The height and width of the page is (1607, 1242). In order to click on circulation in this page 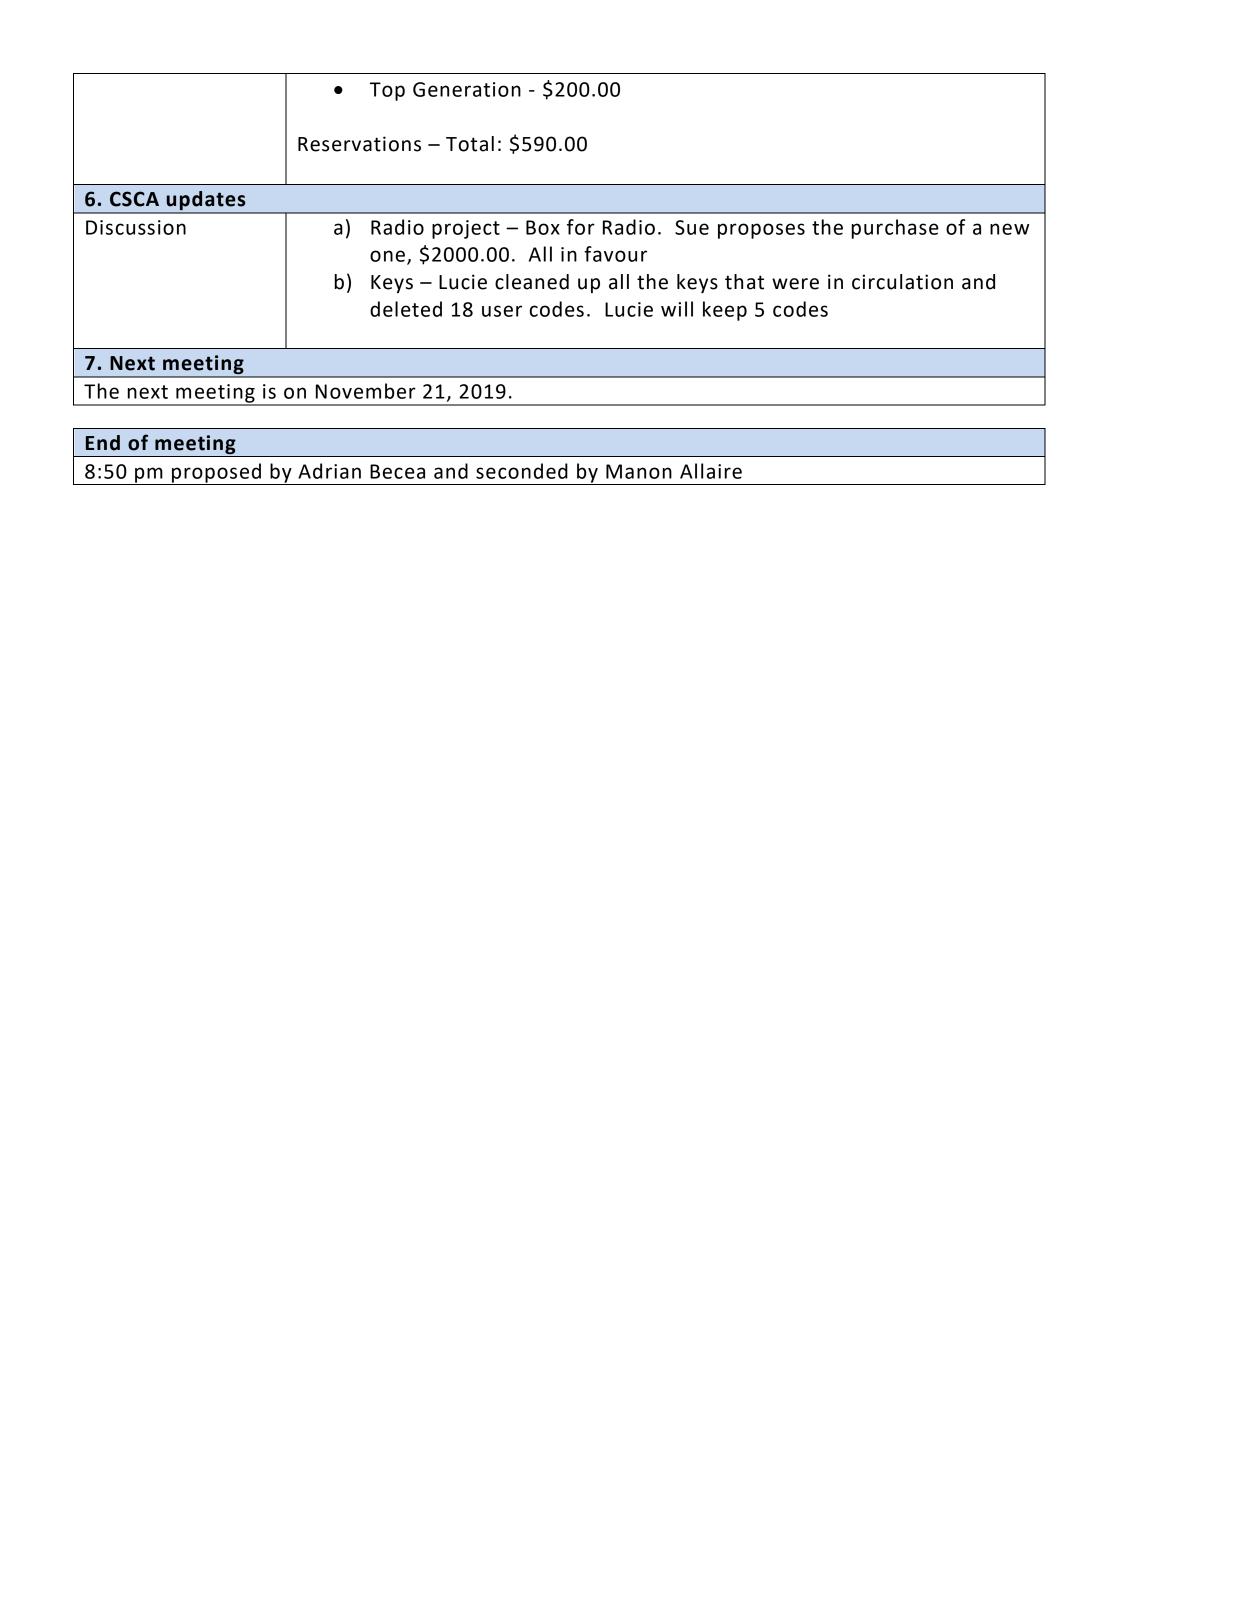, I will do `click(902, 282)`.
